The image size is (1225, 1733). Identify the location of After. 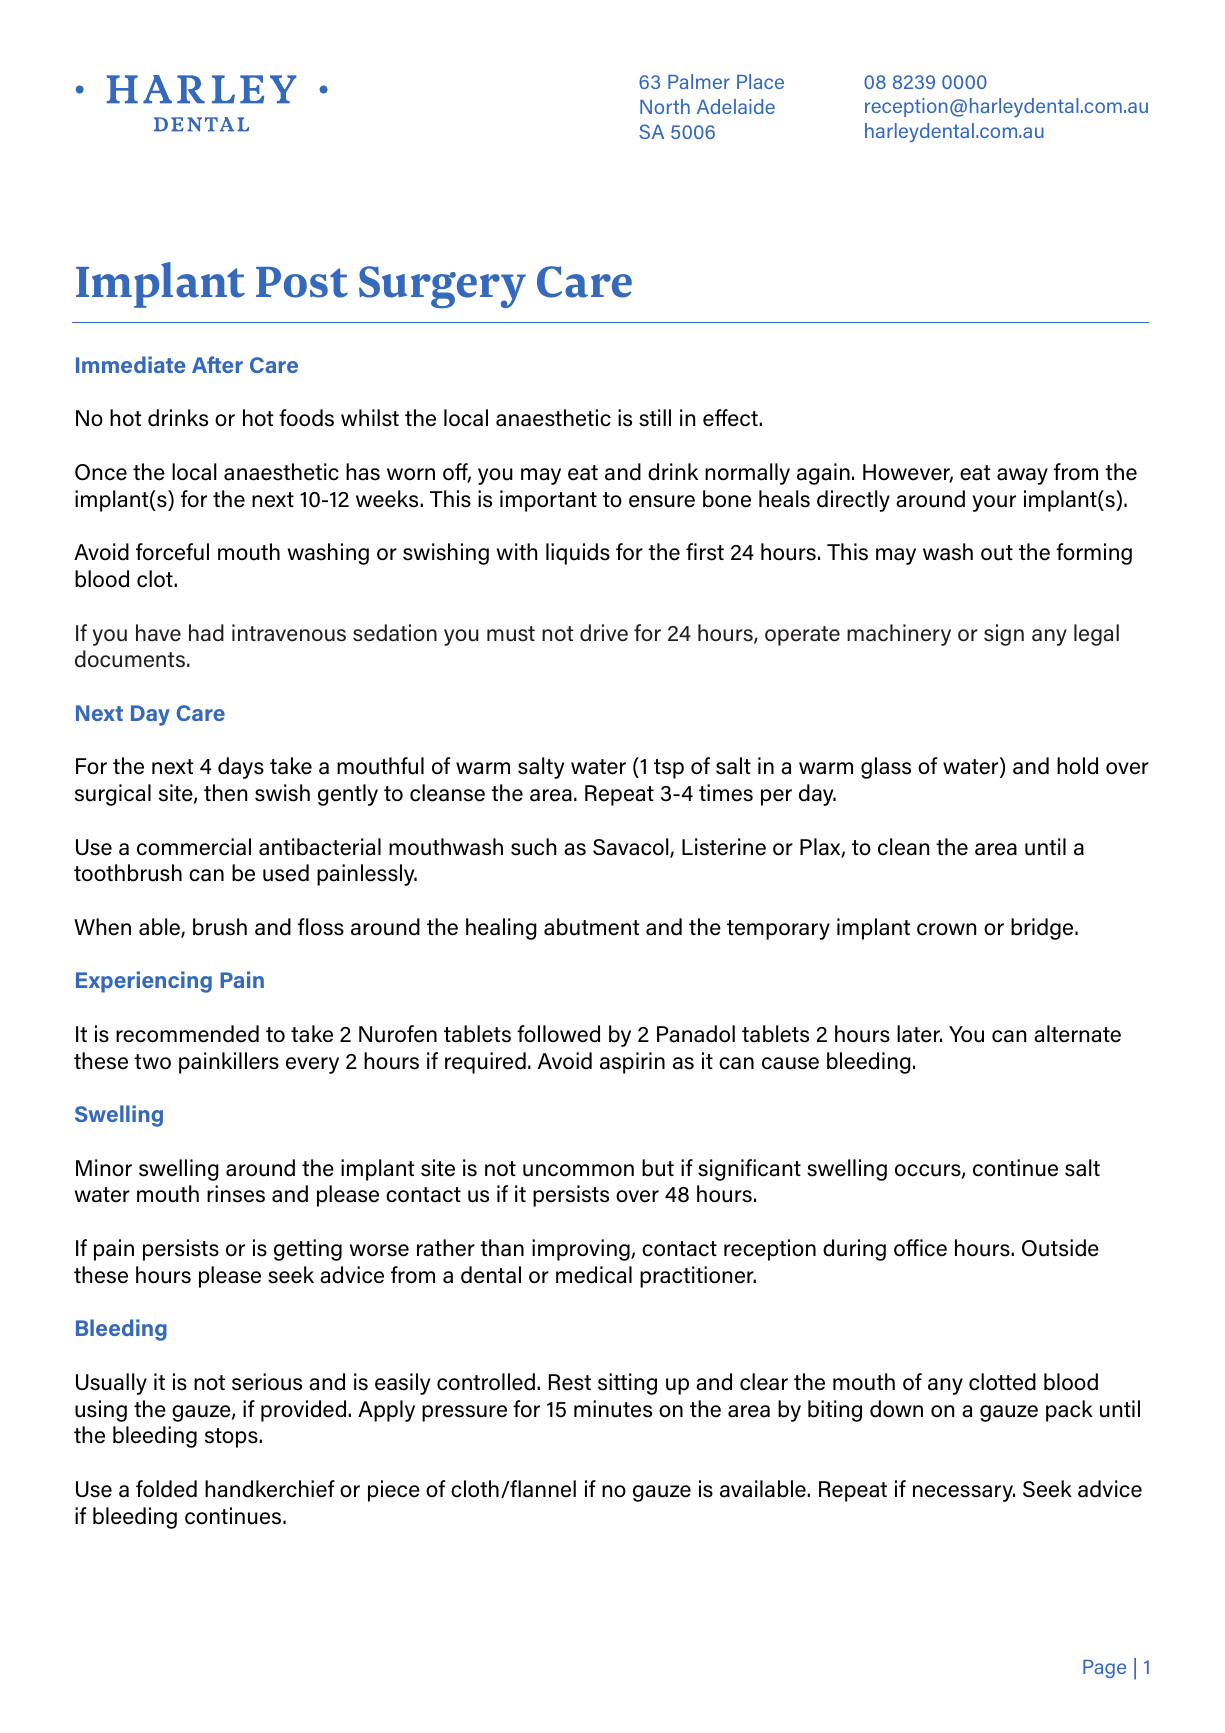
(217, 364).
